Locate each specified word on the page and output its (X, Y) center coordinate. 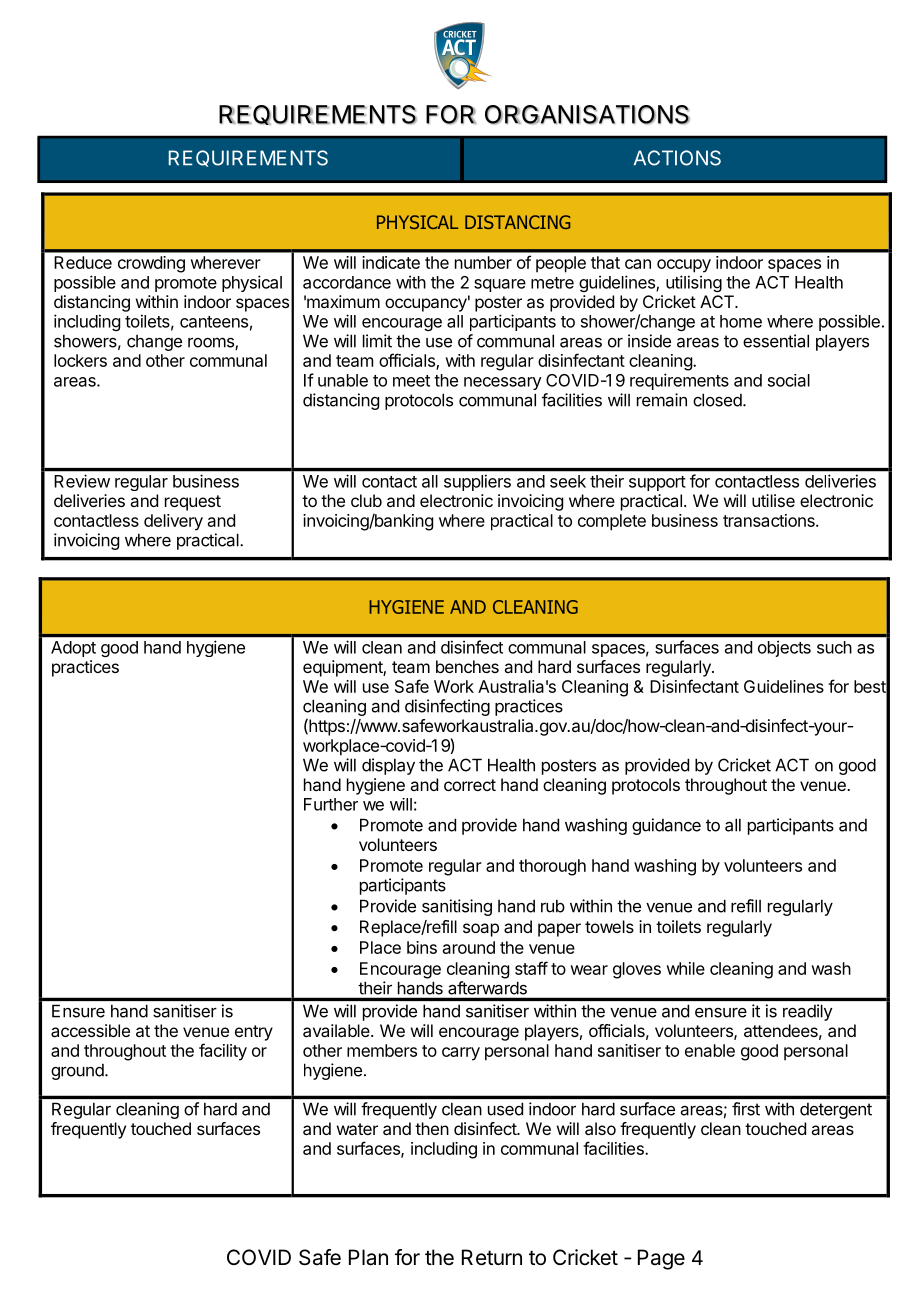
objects (784, 648)
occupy (684, 266)
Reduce (83, 262)
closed (718, 400)
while (685, 968)
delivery (173, 522)
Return (492, 1257)
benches (467, 666)
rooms (212, 343)
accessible (90, 1030)
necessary (503, 383)
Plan (368, 1257)
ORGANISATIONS (587, 114)
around (469, 947)
